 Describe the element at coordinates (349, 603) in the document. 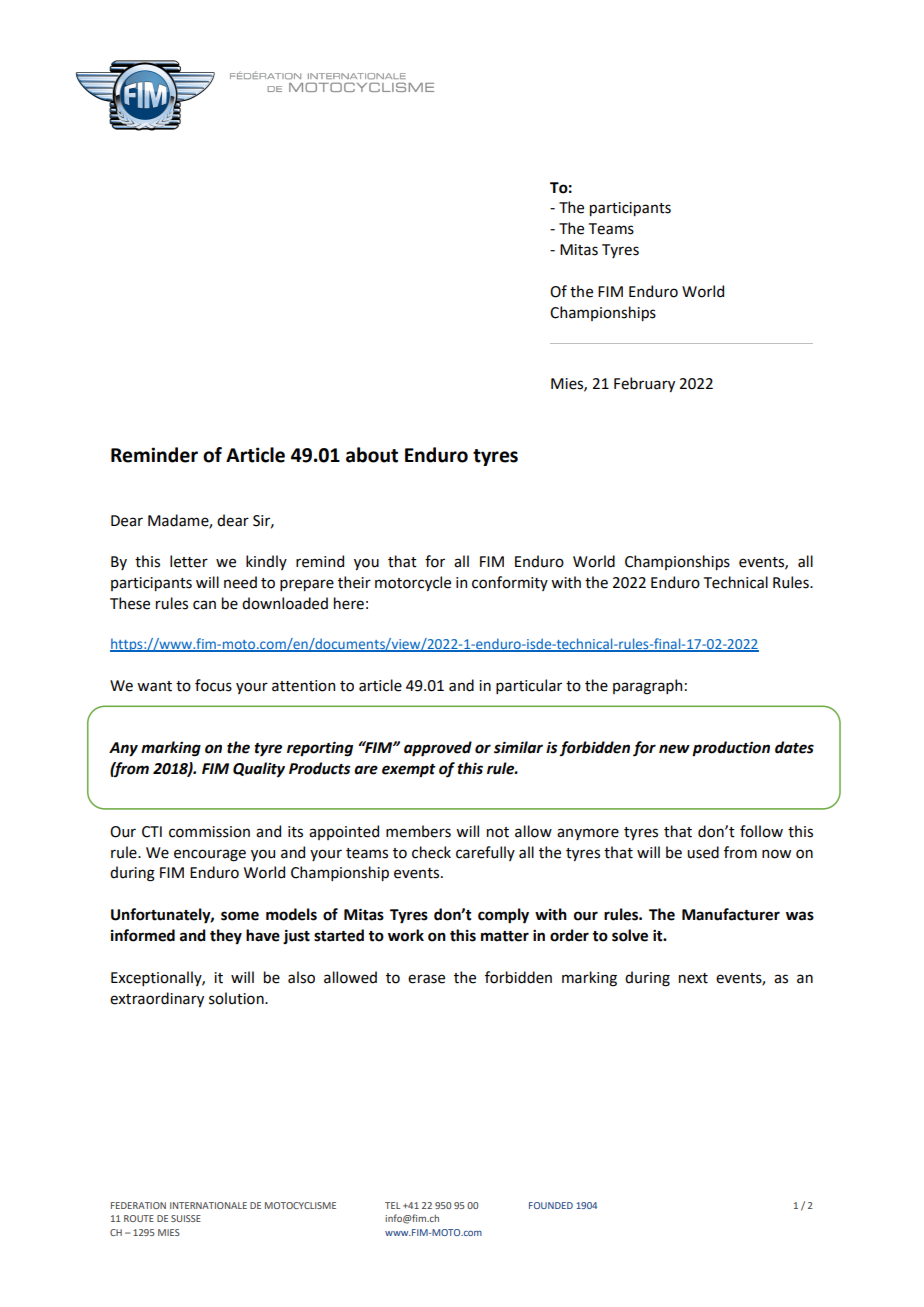

I see `here` at that location.
